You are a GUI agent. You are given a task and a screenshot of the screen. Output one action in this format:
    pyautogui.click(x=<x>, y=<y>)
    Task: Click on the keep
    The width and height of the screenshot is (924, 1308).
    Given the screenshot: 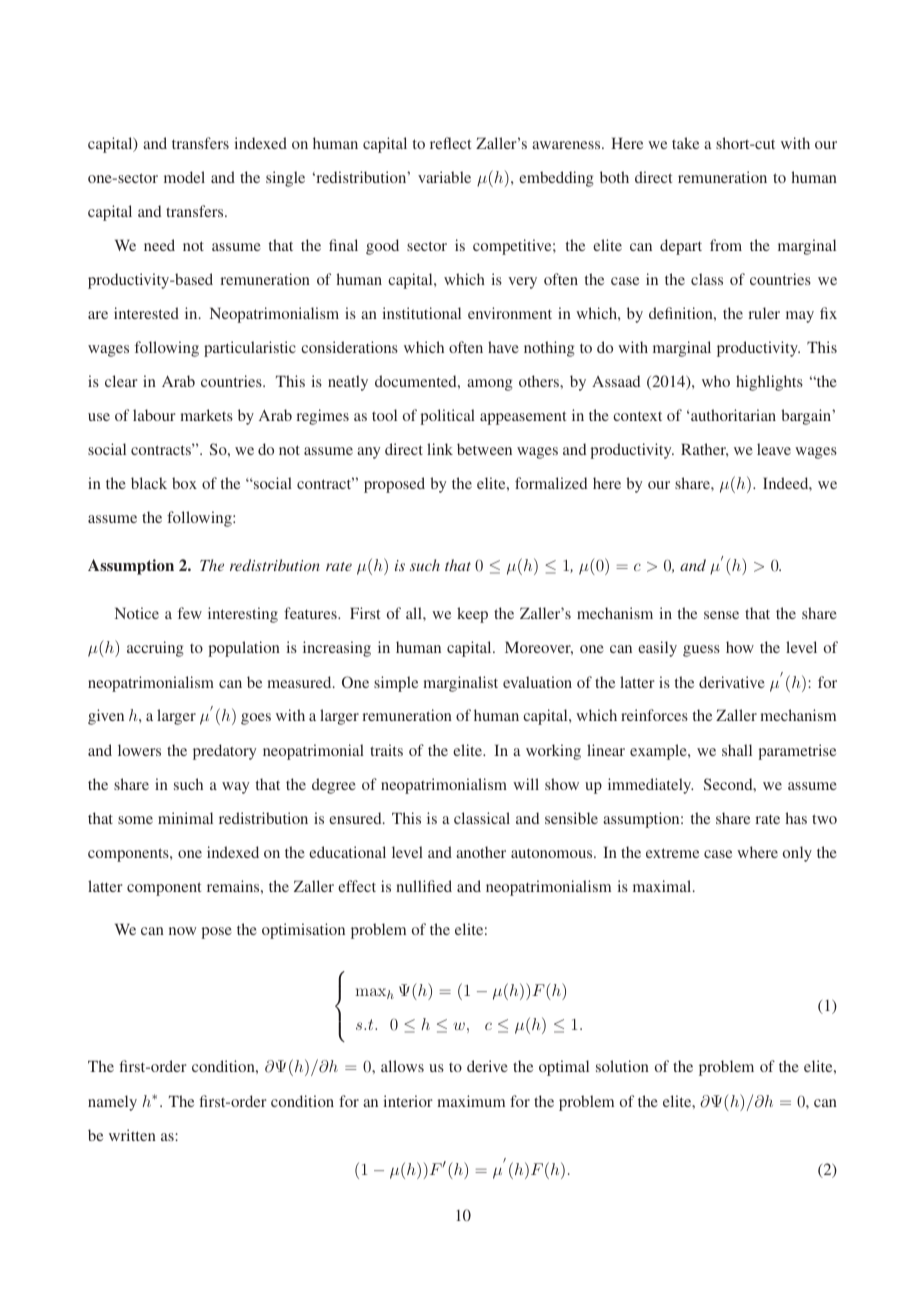 What is the action you would take?
    pyautogui.click(x=472, y=615)
